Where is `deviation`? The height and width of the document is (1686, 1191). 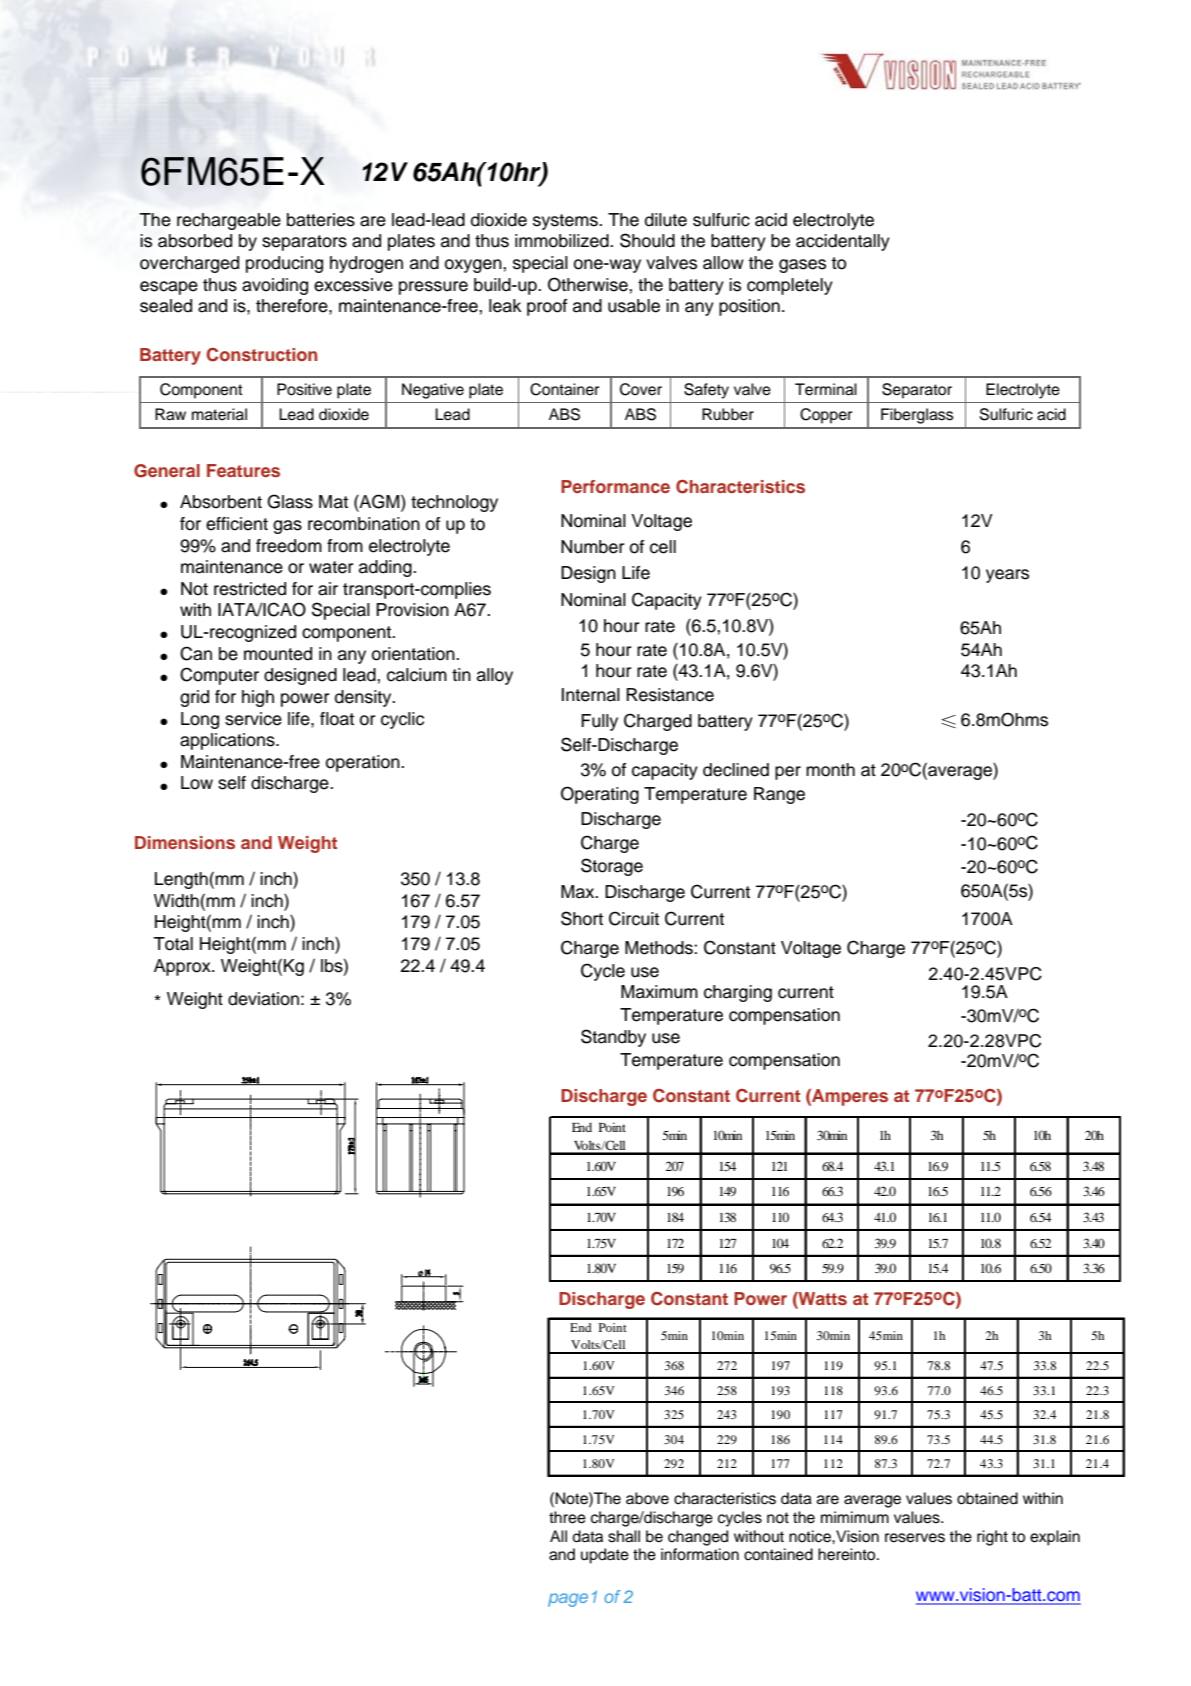
deviation is located at coordinates (263, 999).
